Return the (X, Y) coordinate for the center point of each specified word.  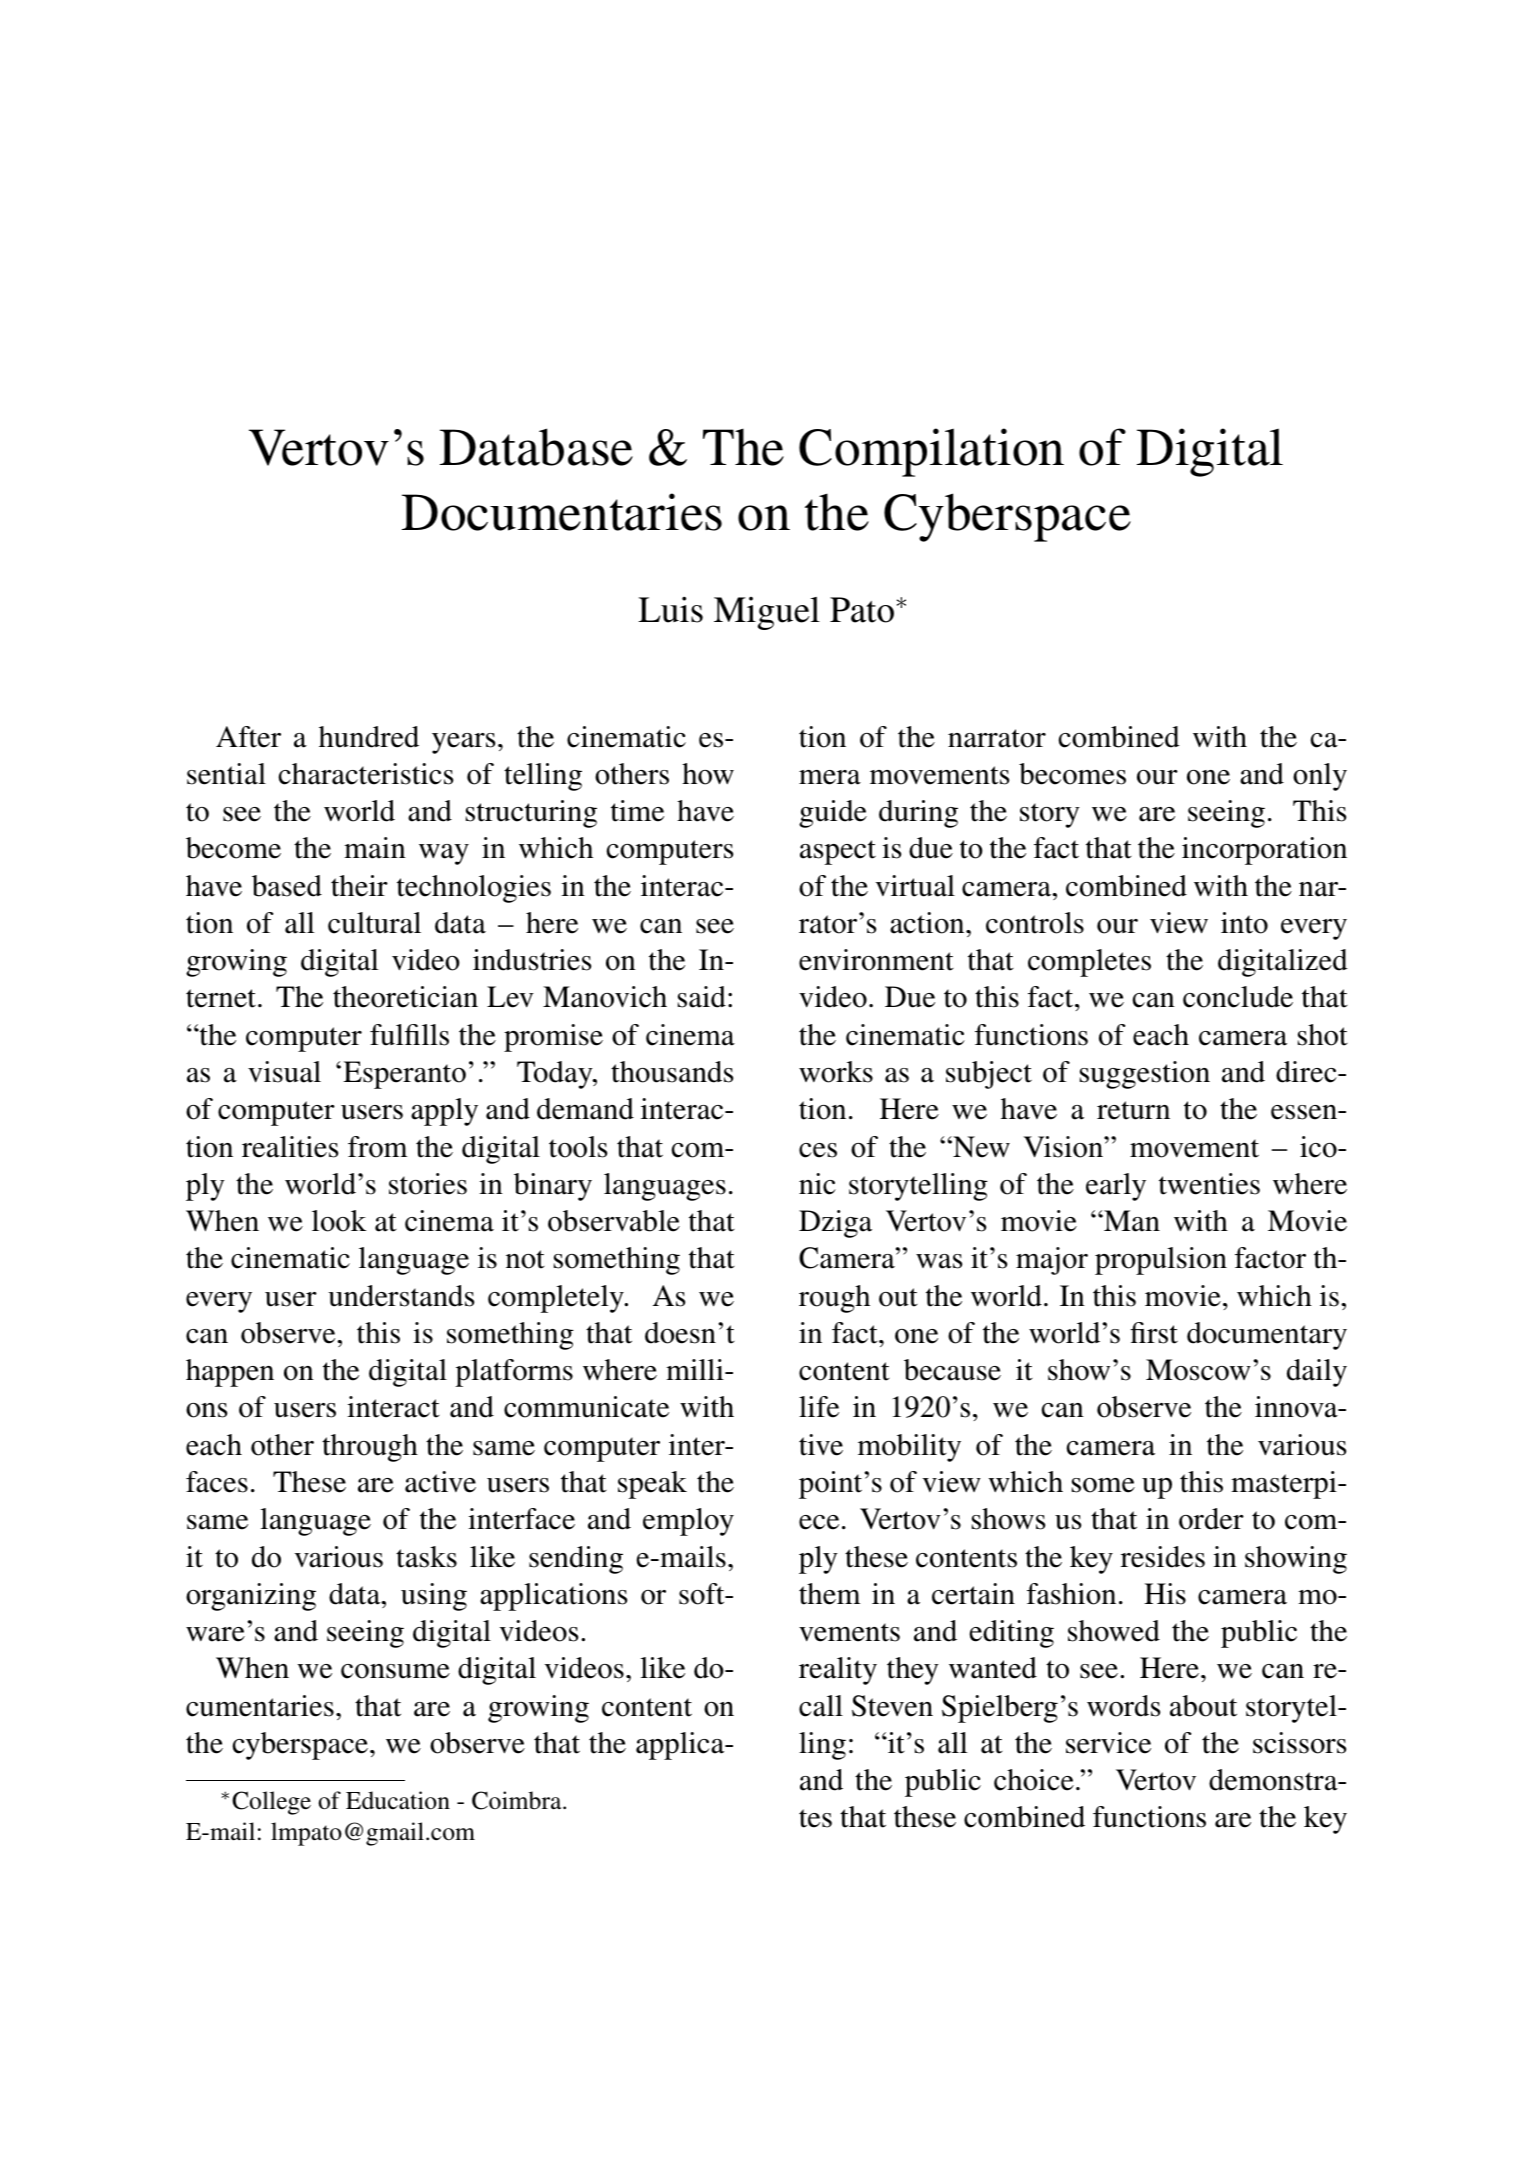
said (702, 997)
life (819, 1407)
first (1154, 1333)
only (1320, 777)
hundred (369, 737)
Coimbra (518, 1800)
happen (230, 1373)
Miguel (767, 613)
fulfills (409, 1035)
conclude (1238, 997)
